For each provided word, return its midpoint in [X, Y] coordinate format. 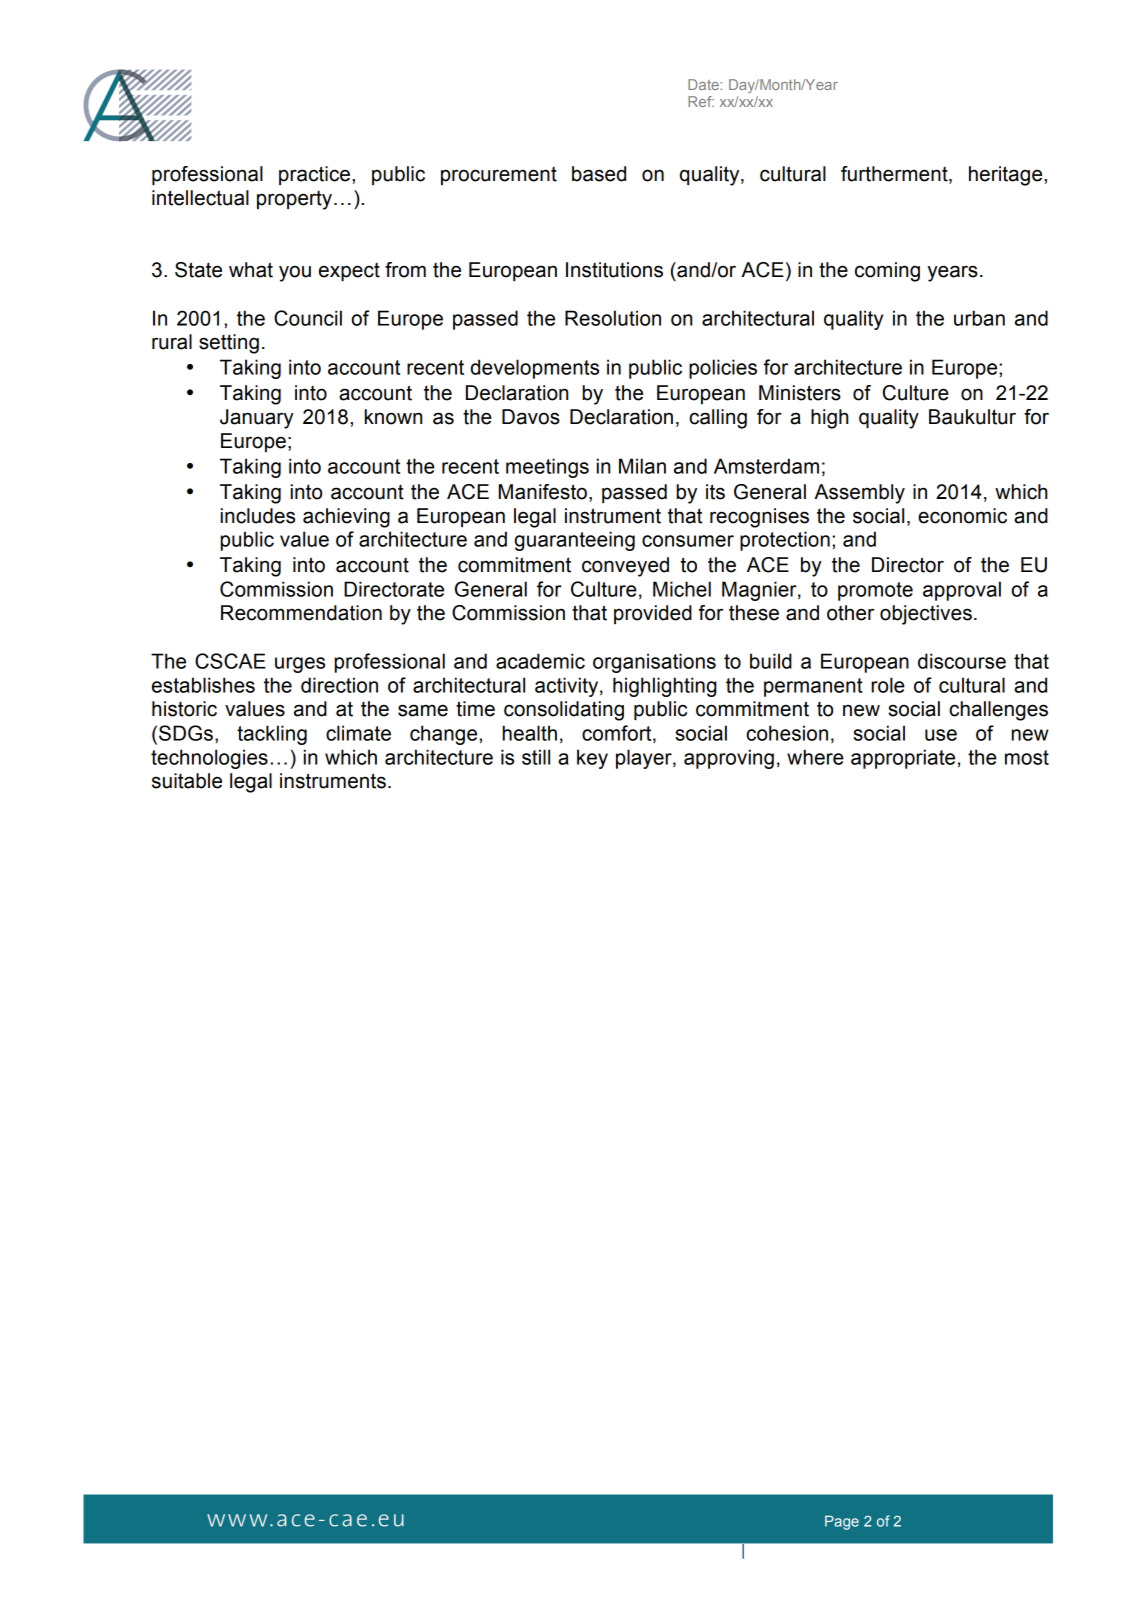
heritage [1007, 176]
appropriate [903, 759]
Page [842, 1522]
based [599, 174]
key [592, 759]
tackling [272, 735]
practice [314, 175]
